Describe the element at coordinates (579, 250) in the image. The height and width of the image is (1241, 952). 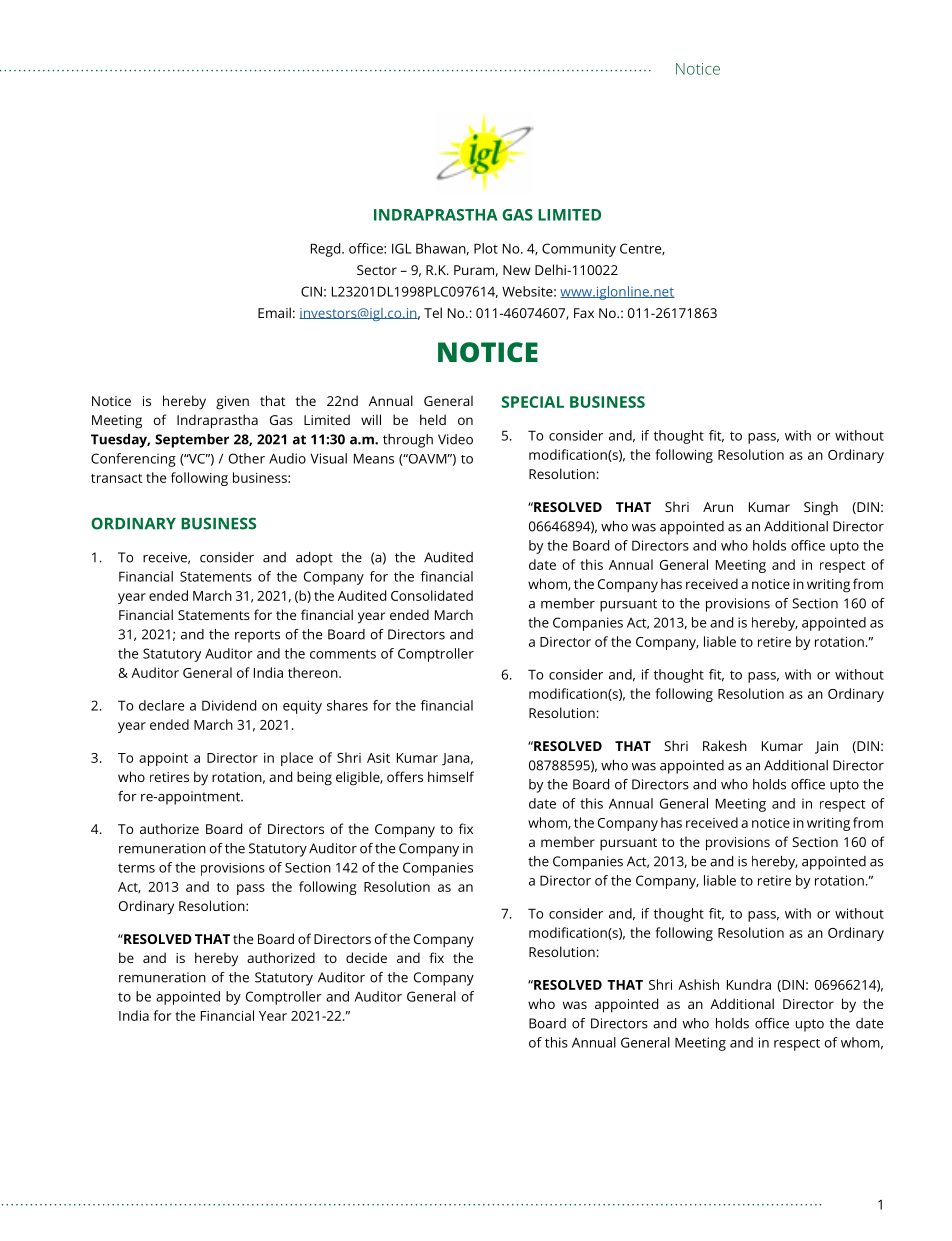
I see `Community` at that location.
